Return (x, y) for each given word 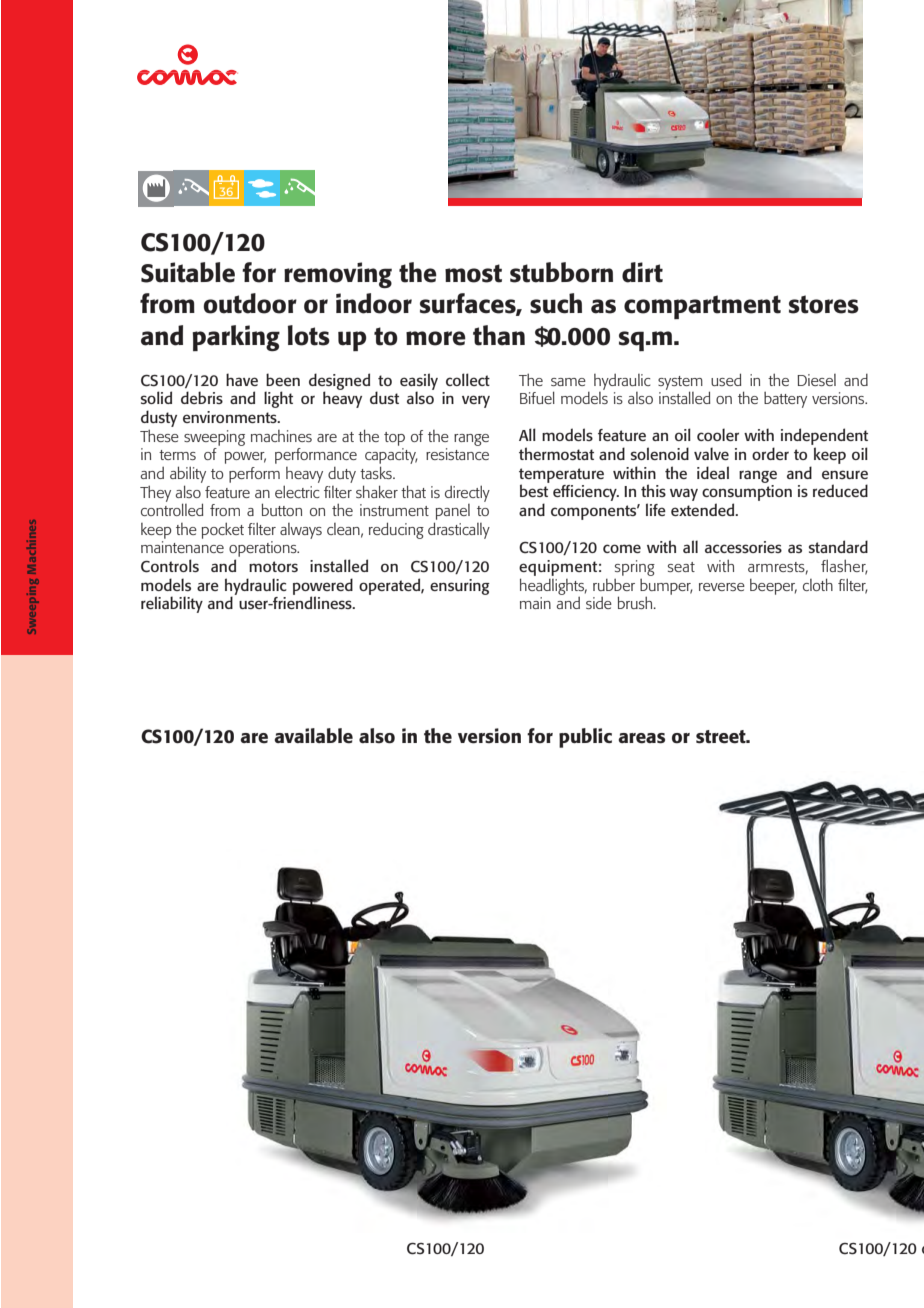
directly (467, 493)
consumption (747, 494)
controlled (172, 508)
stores (824, 304)
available (313, 736)
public (585, 738)
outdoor (250, 303)
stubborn (561, 272)
